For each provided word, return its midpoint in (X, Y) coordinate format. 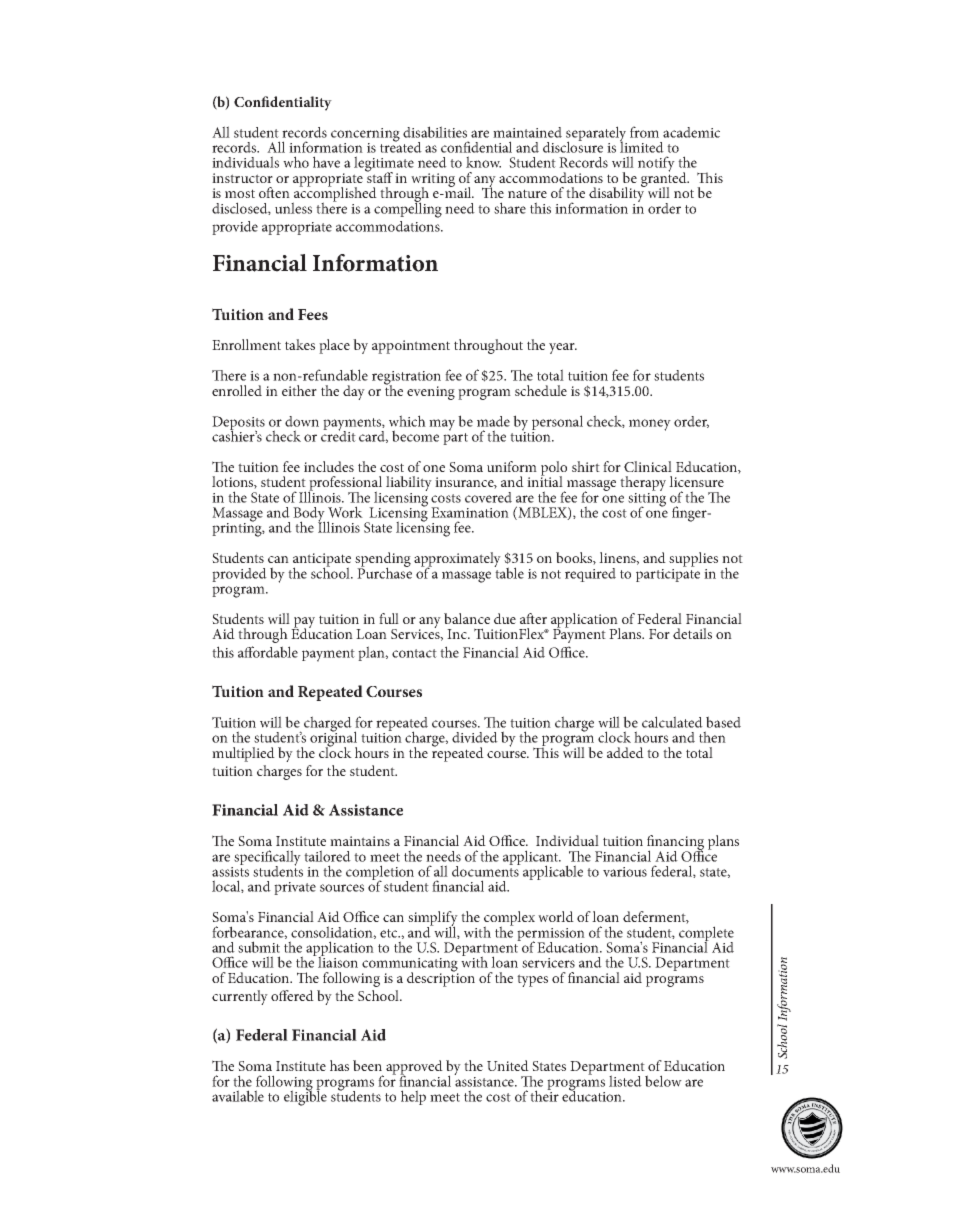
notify (656, 164)
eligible (305, 1097)
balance (467, 618)
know (483, 162)
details (692, 633)
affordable (268, 652)
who (296, 162)
